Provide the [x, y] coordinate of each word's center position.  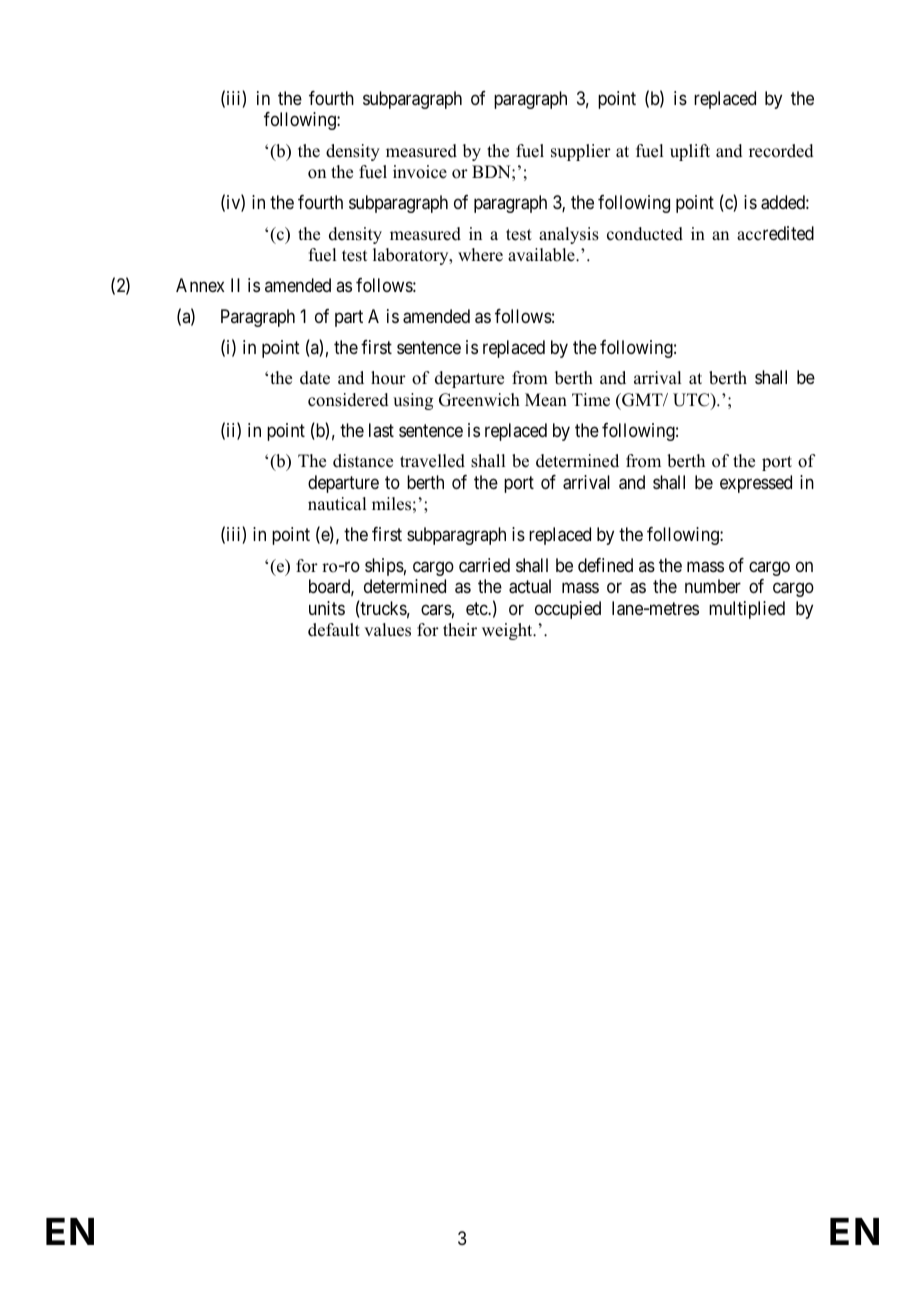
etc [477, 608]
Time [591, 400]
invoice [420, 172]
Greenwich [479, 400]
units [327, 608]
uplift [690, 152]
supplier [581, 152]
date [315, 378]
